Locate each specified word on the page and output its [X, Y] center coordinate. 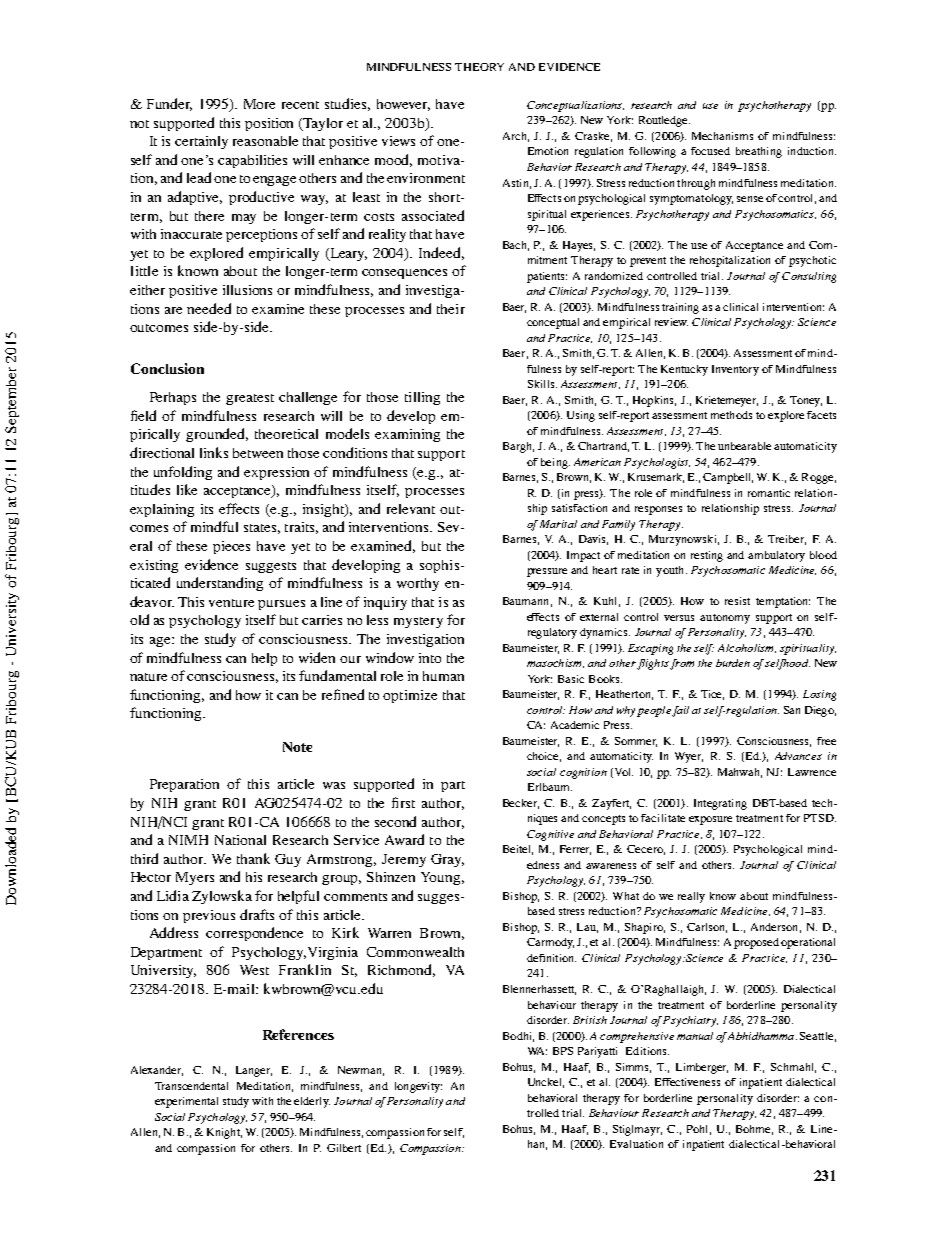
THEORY [479, 67]
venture [231, 603]
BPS [563, 1051]
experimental [186, 1102]
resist [737, 601]
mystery [418, 622]
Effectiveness [687, 1082]
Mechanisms [722, 136]
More [259, 104]
